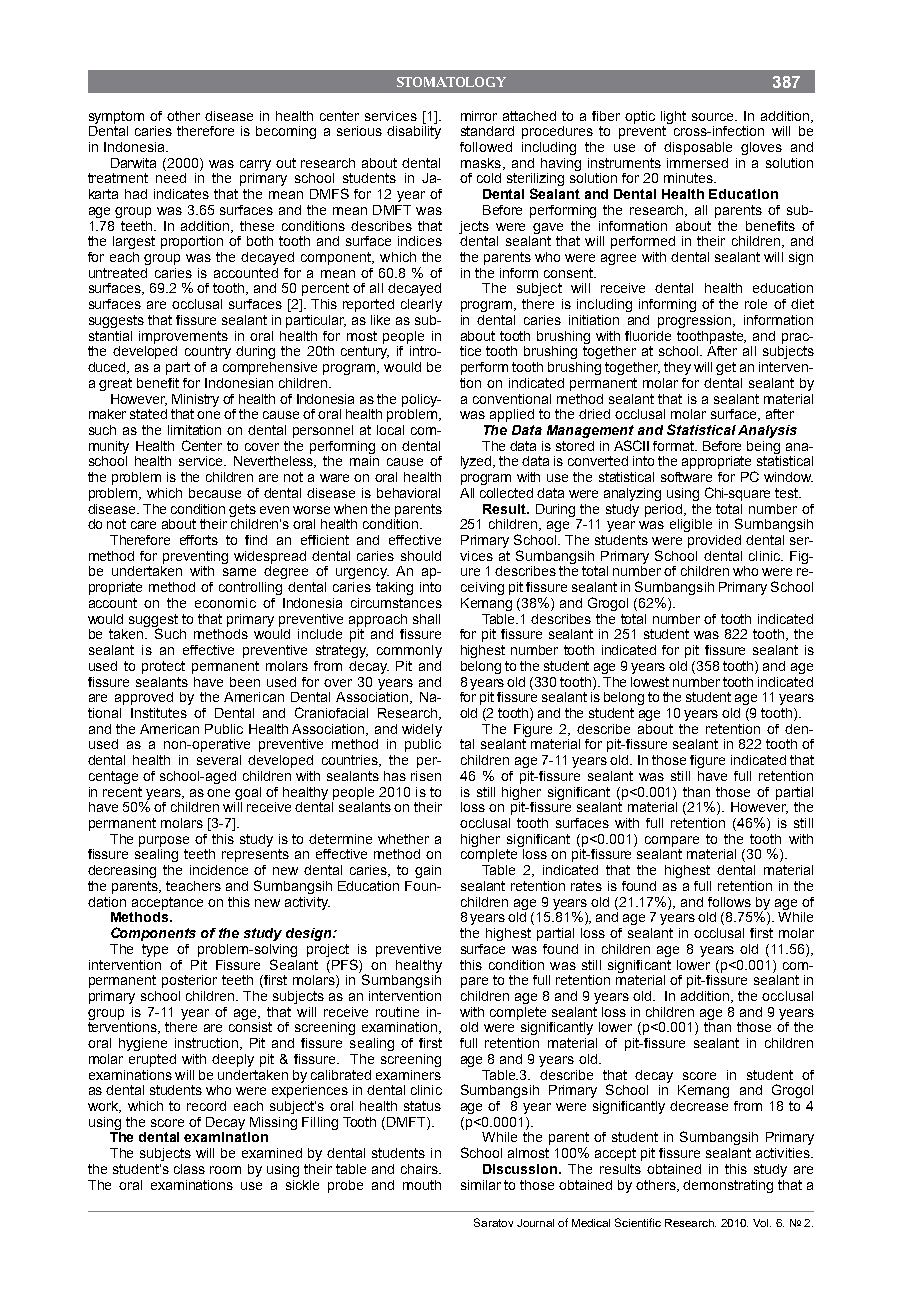 The image size is (924, 1308). I want to click on lowest, so click(650, 682).
